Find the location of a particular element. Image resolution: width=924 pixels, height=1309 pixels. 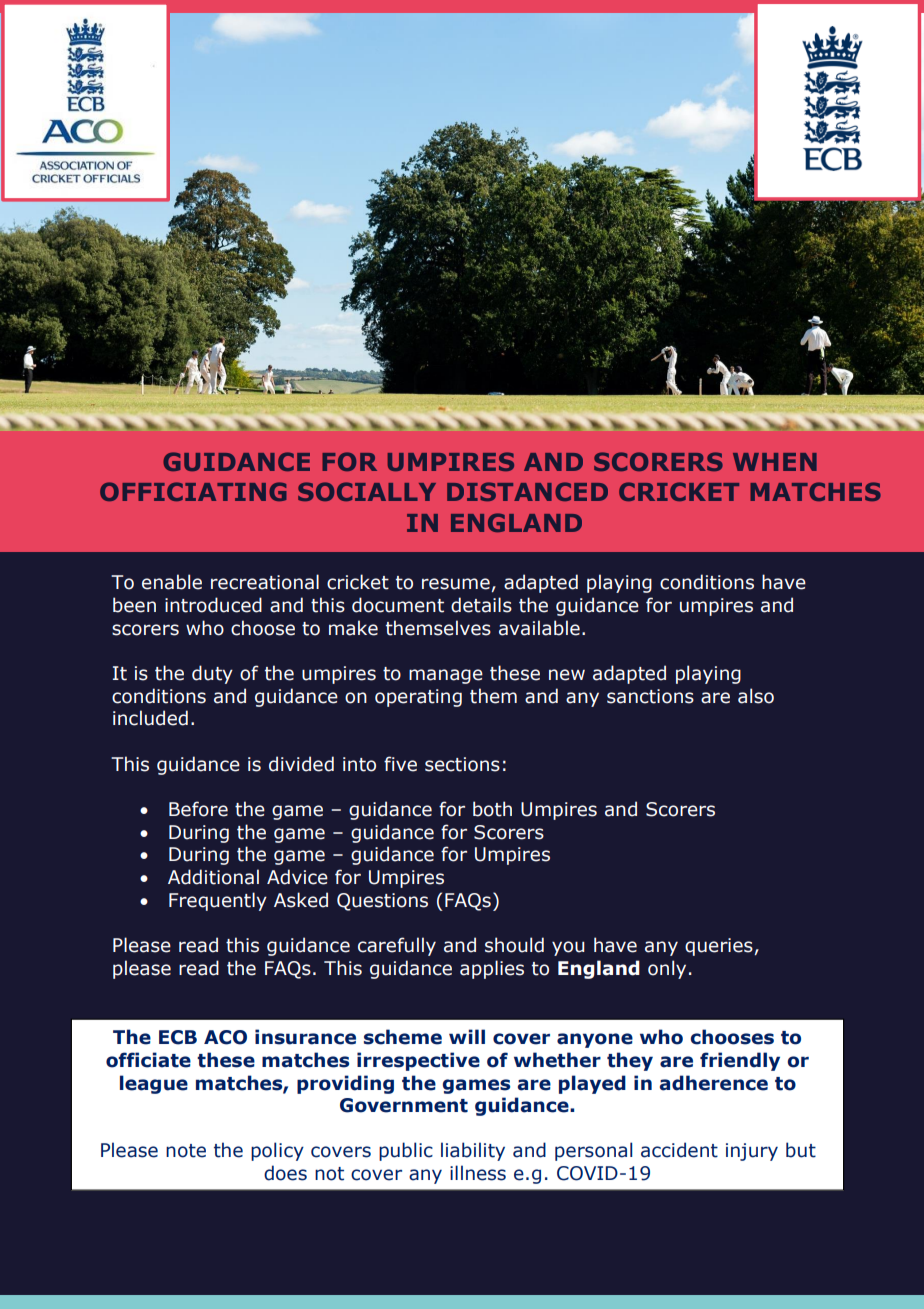

also is located at coordinates (756, 696).
